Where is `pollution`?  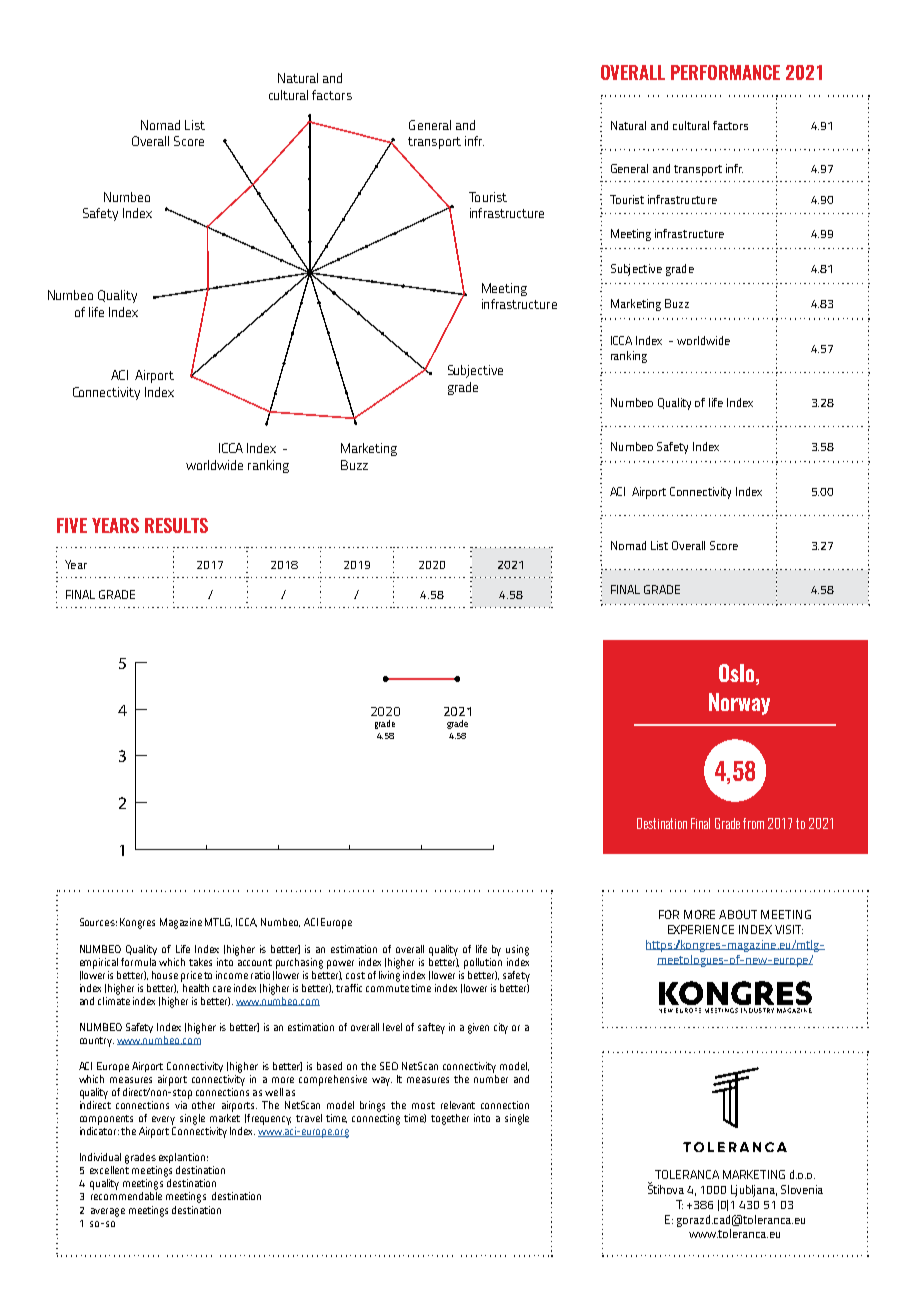 pollution is located at coordinates (483, 962).
